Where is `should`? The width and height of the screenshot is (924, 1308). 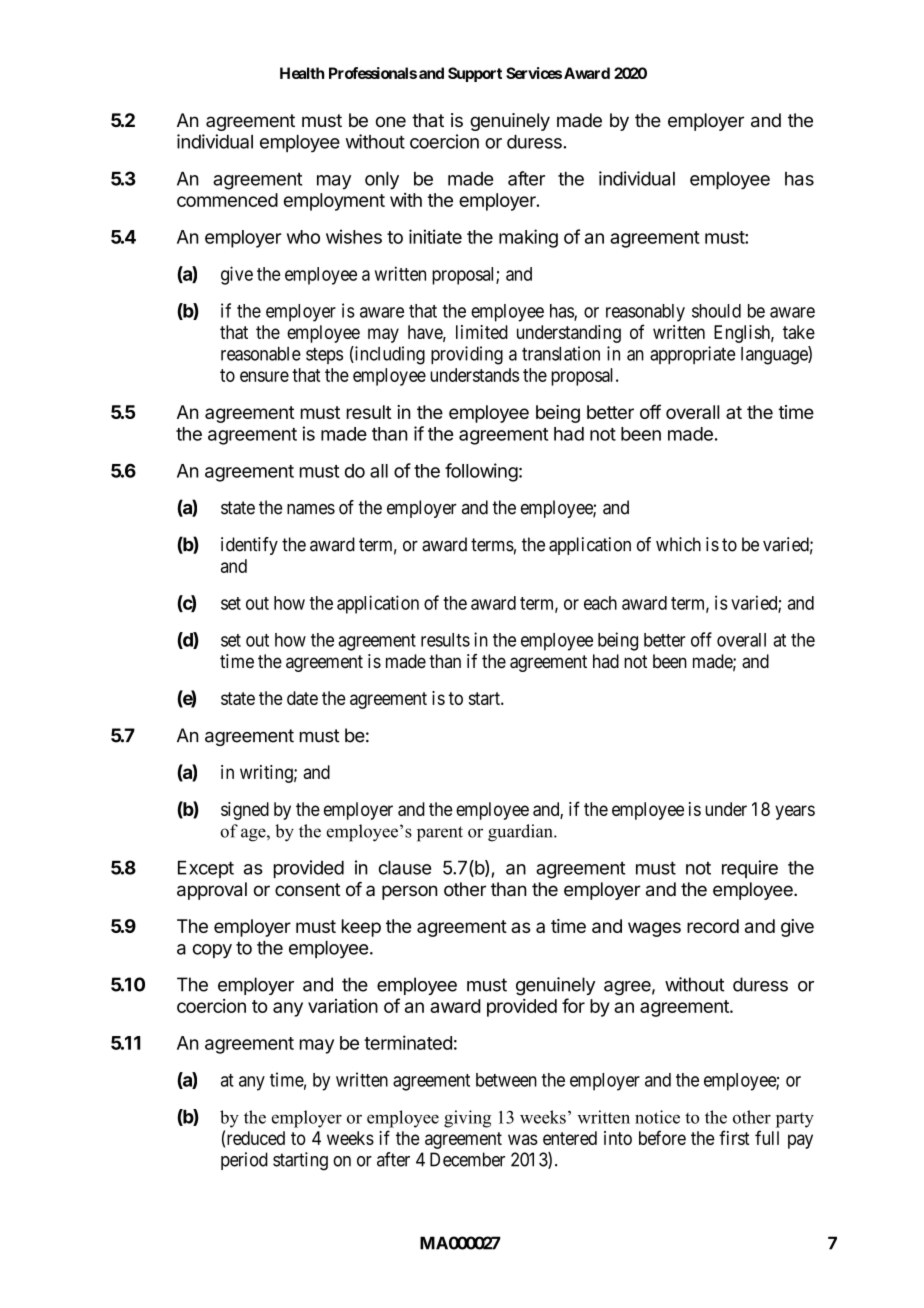 should is located at coordinates (716, 311).
